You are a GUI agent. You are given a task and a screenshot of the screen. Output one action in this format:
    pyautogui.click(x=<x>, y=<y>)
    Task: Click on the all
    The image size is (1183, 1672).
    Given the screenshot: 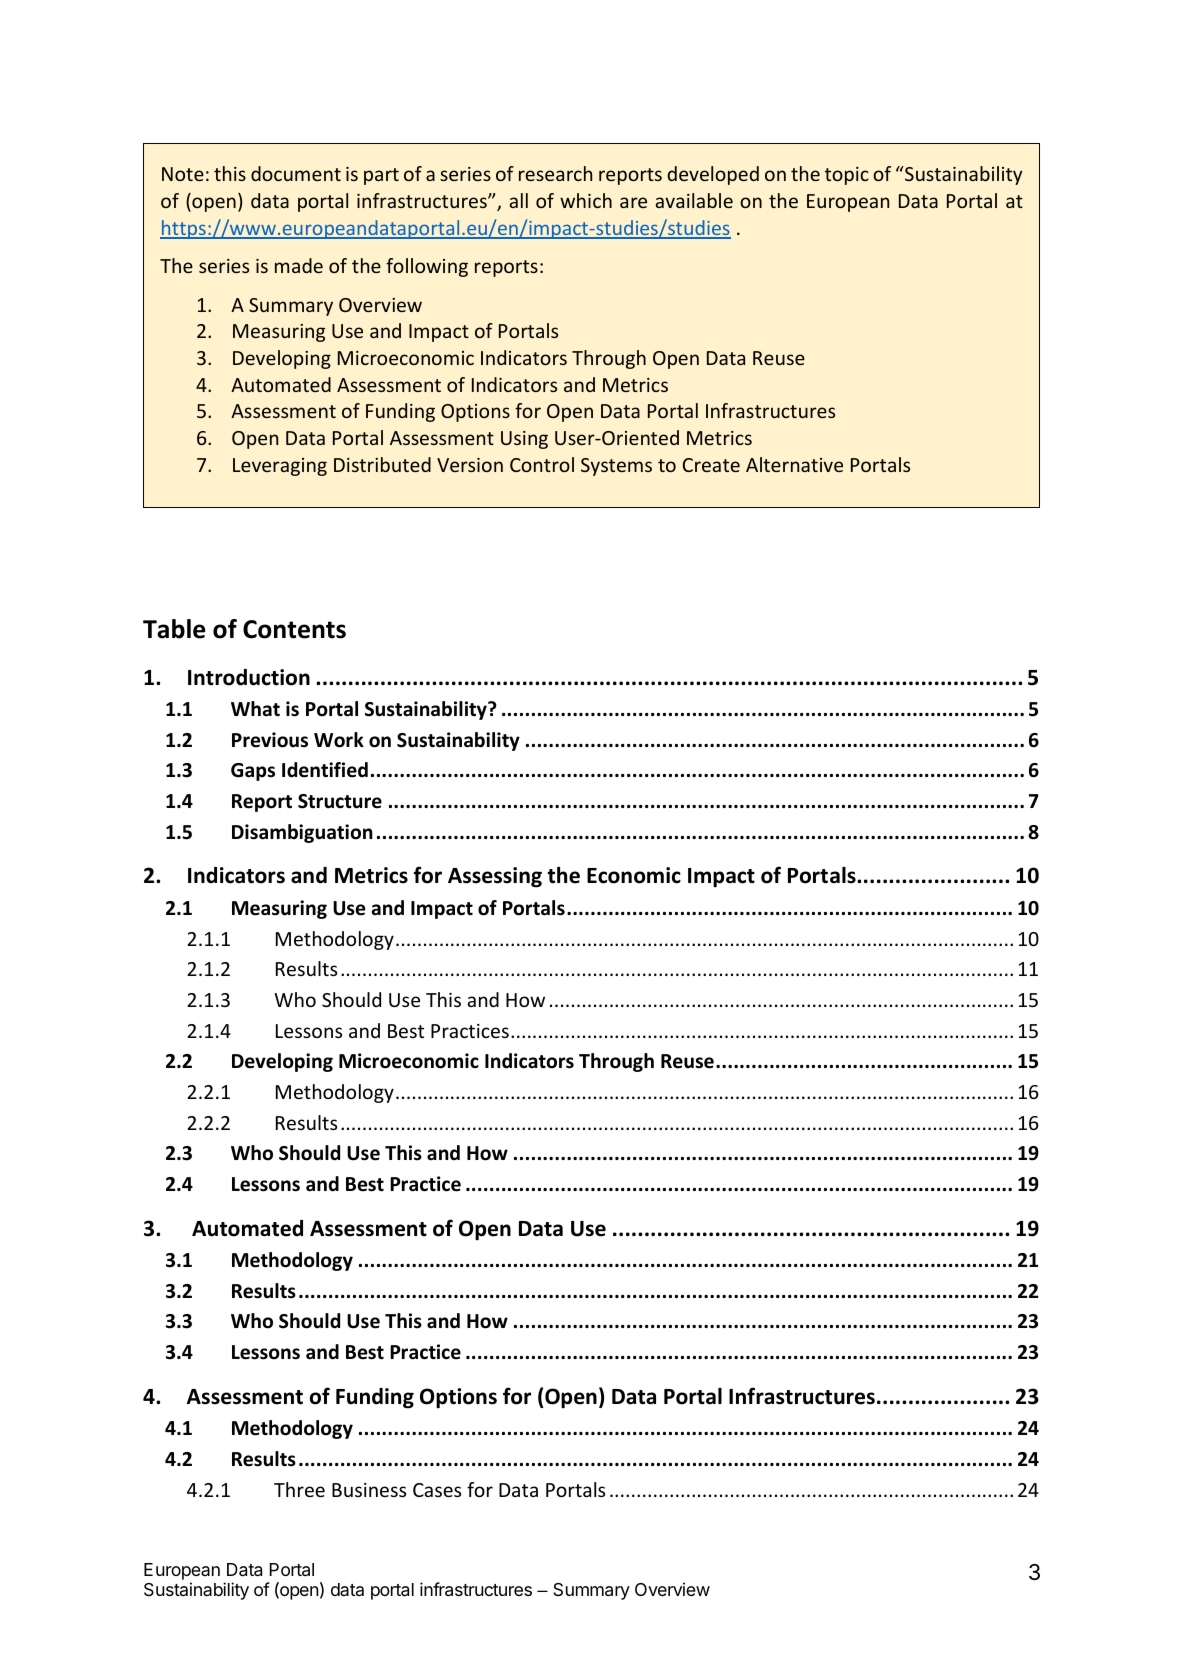 What is the action you would take?
    pyautogui.click(x=518, y=200)
